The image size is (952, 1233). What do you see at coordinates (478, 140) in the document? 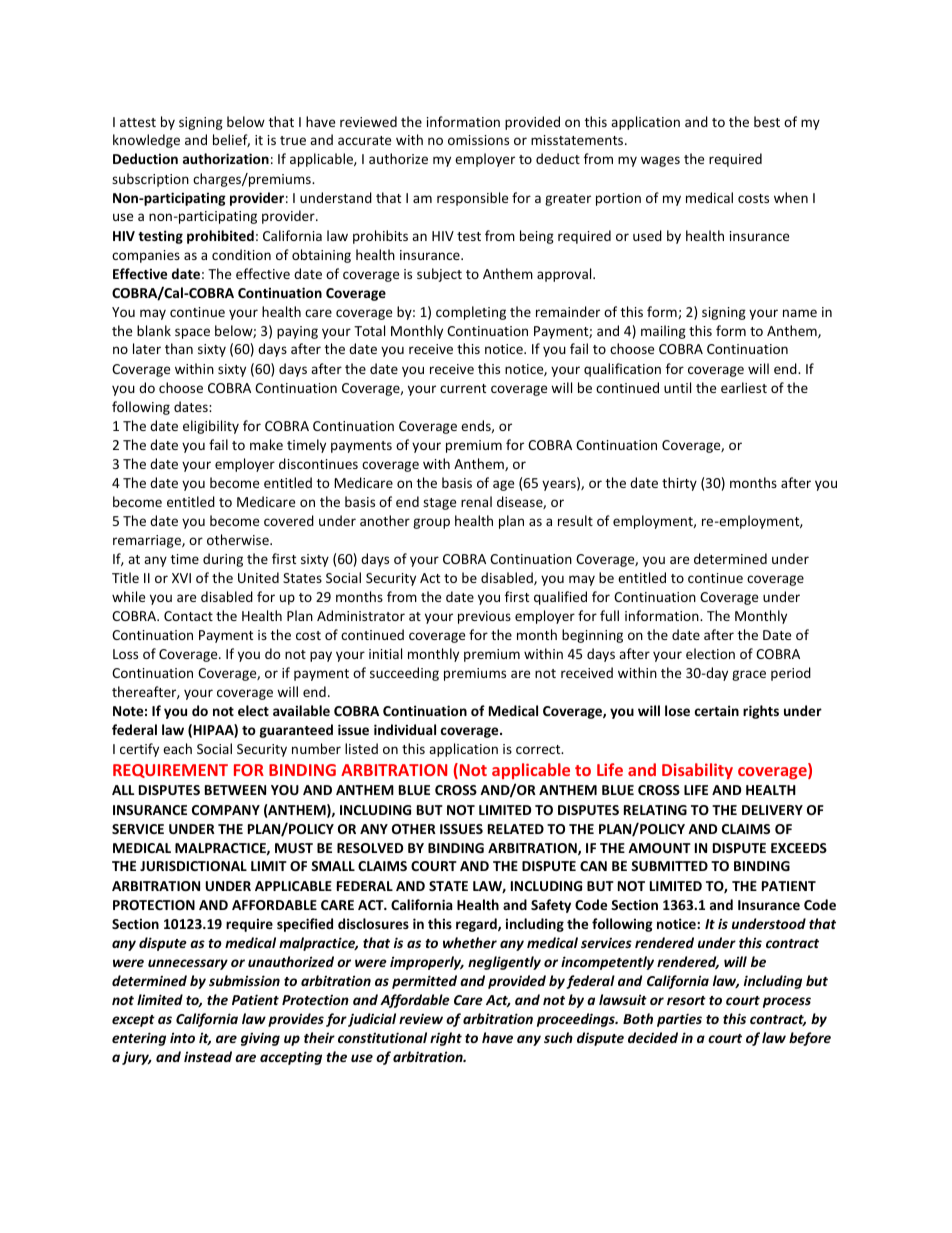
I see `omissions` at bounding box center [478, 140].
